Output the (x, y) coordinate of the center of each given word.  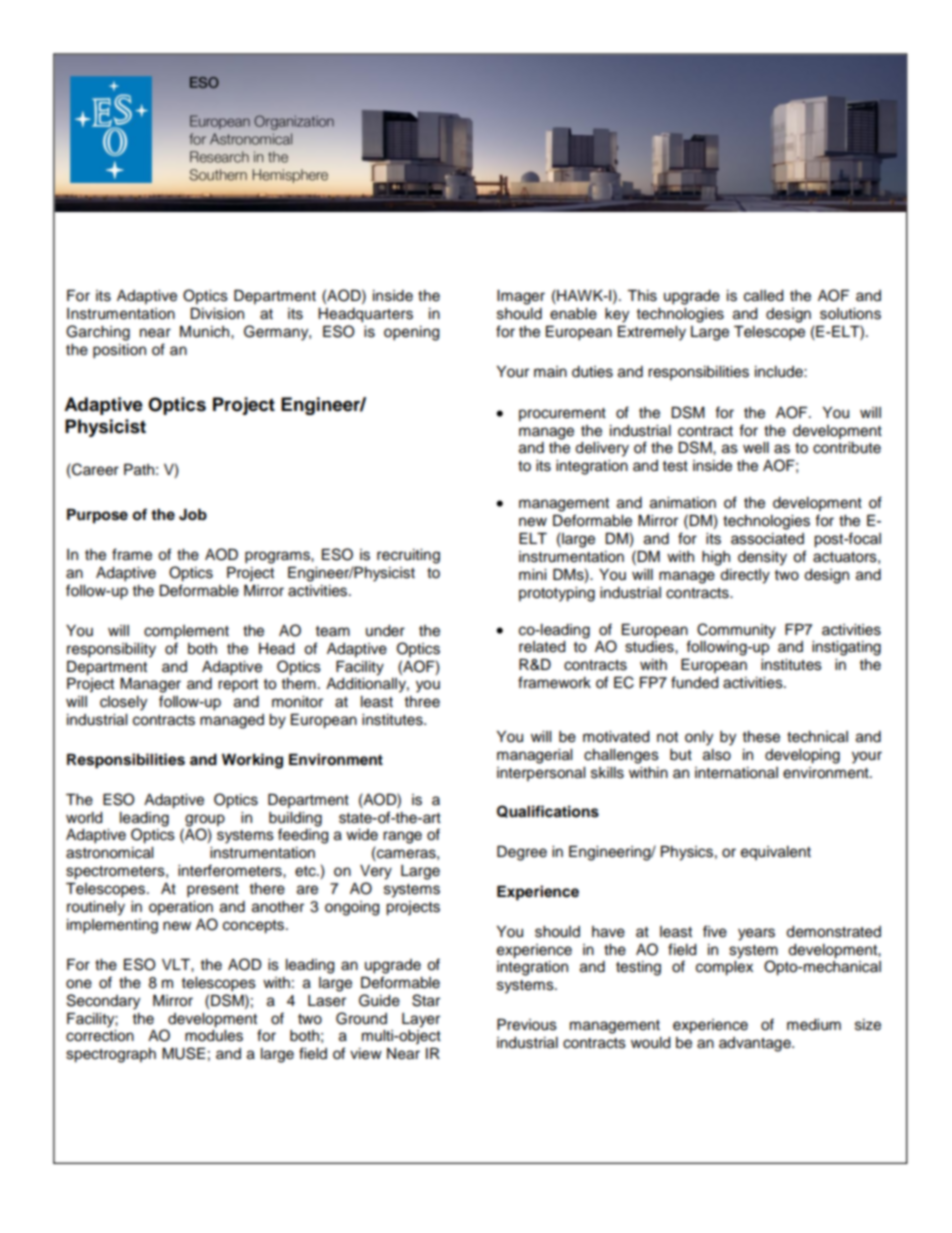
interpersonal (541, 774)
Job (193, 515)
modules (214, 1036)
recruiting (408, 556)
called (763, 296)
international (736, 773)
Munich (206, 332)
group (204, 821)
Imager (521, 297)
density (762, 558)
